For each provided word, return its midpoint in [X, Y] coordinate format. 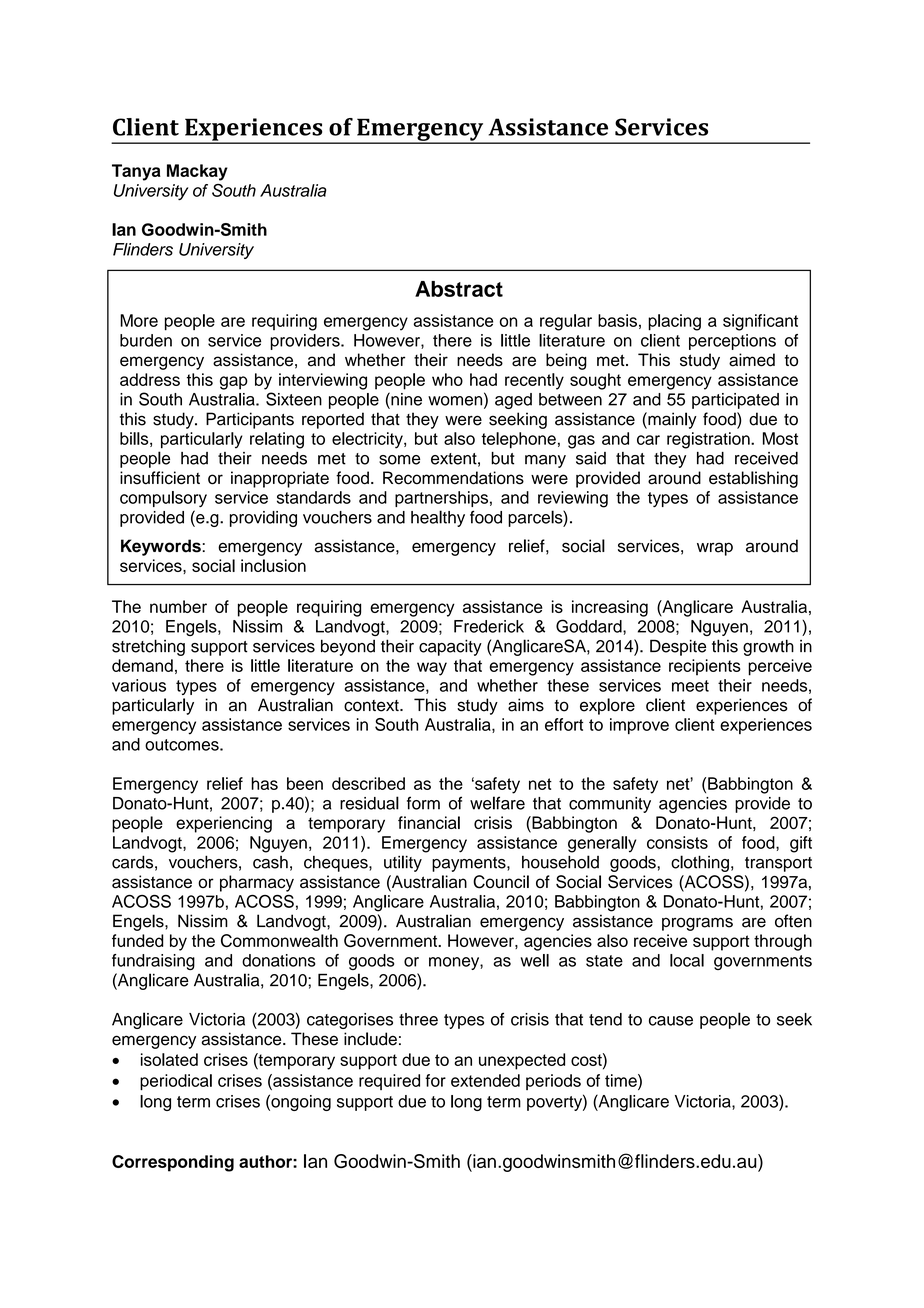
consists [677, 842]
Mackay [197, 172]
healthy [438, 518]
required [389, 1082]
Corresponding [173, 1163]
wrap [715, 549]
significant [760, 322]
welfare [497, 803]
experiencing [224, 824]
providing [263, 519]
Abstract [459, 289]
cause [671, 1021]
